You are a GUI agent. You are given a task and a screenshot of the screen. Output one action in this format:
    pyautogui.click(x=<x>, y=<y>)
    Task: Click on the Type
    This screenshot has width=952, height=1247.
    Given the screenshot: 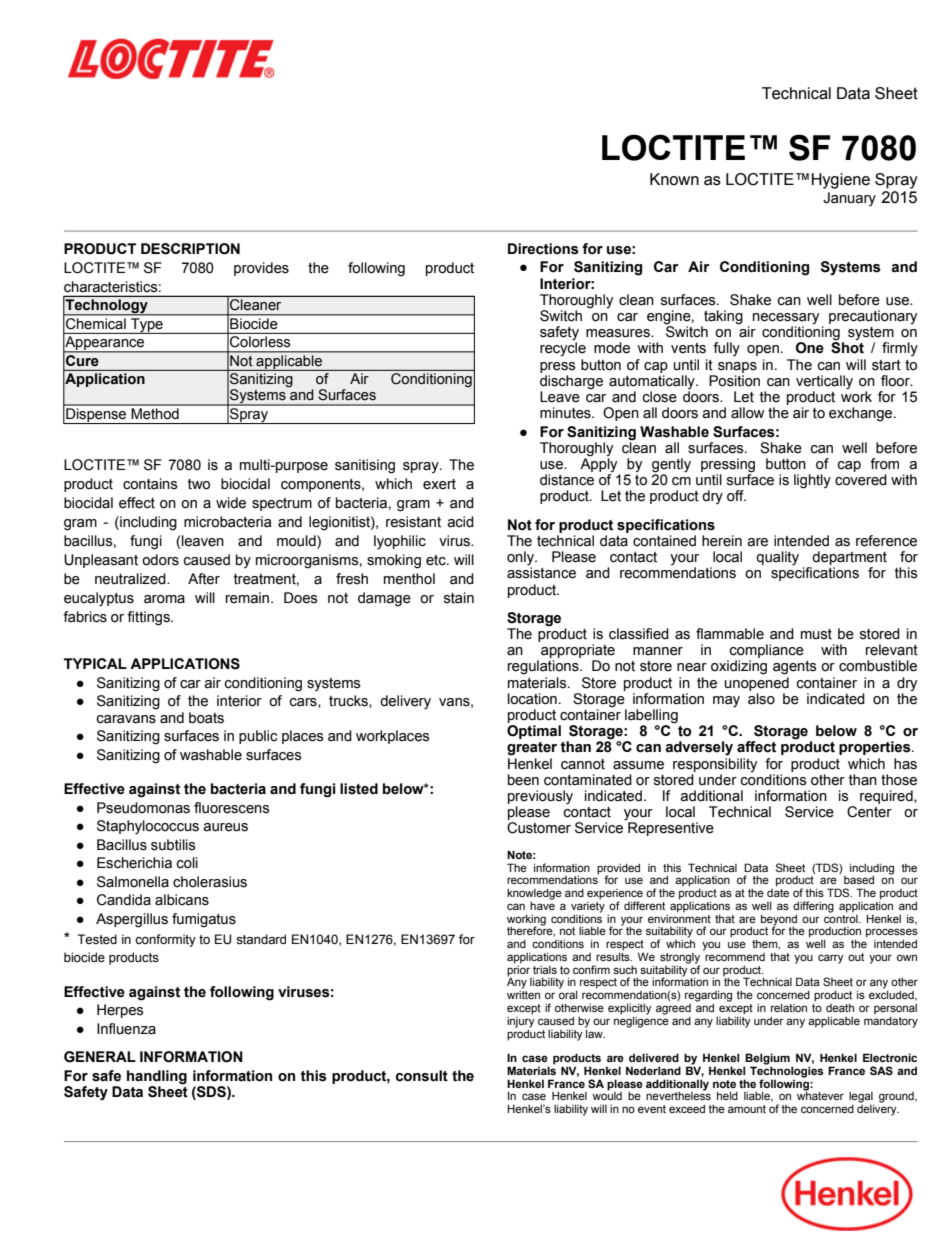 What is the action you would take?
    pyautogui.click(x=147, y=326)
